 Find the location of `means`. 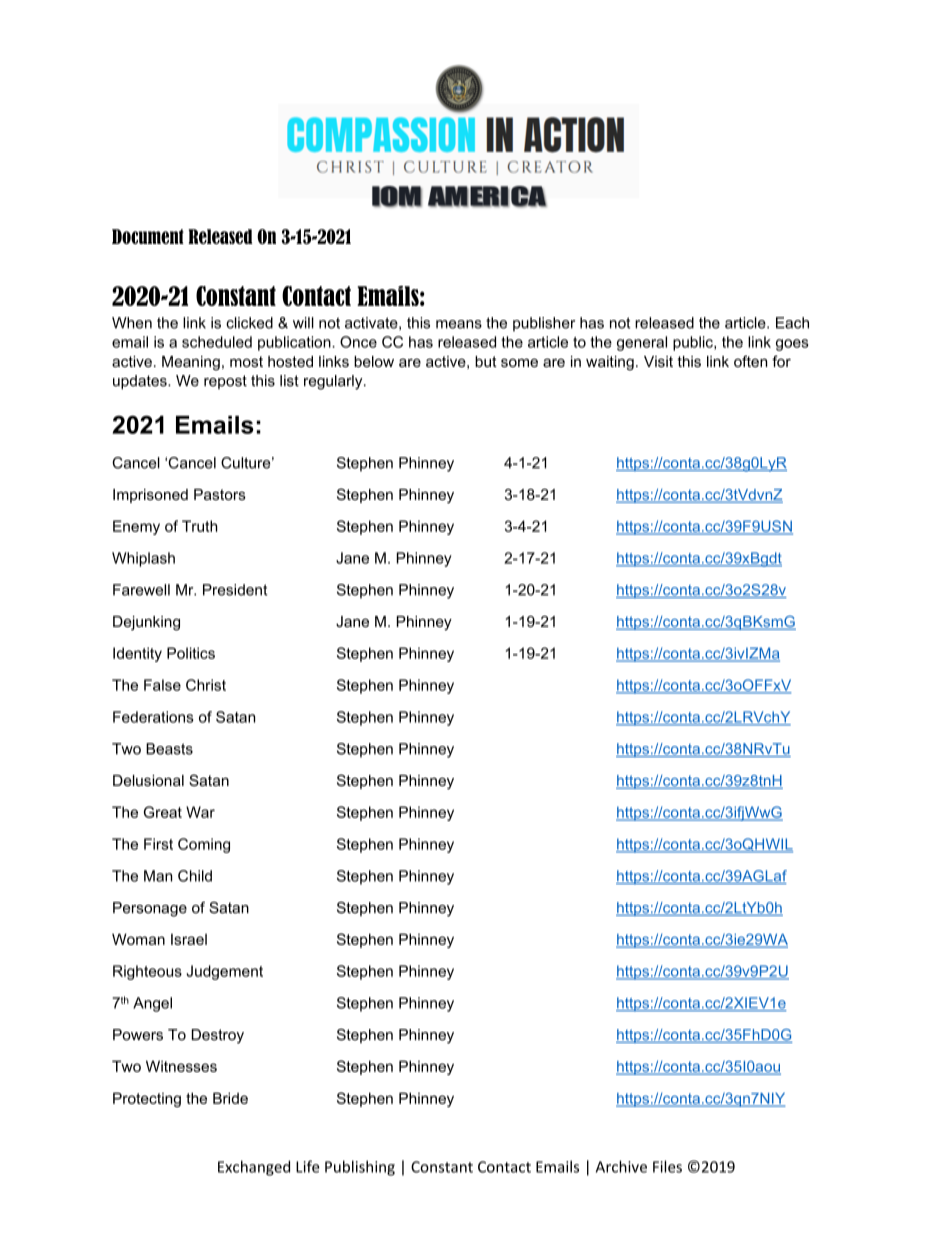

means is located at coordinates (459, 324).
